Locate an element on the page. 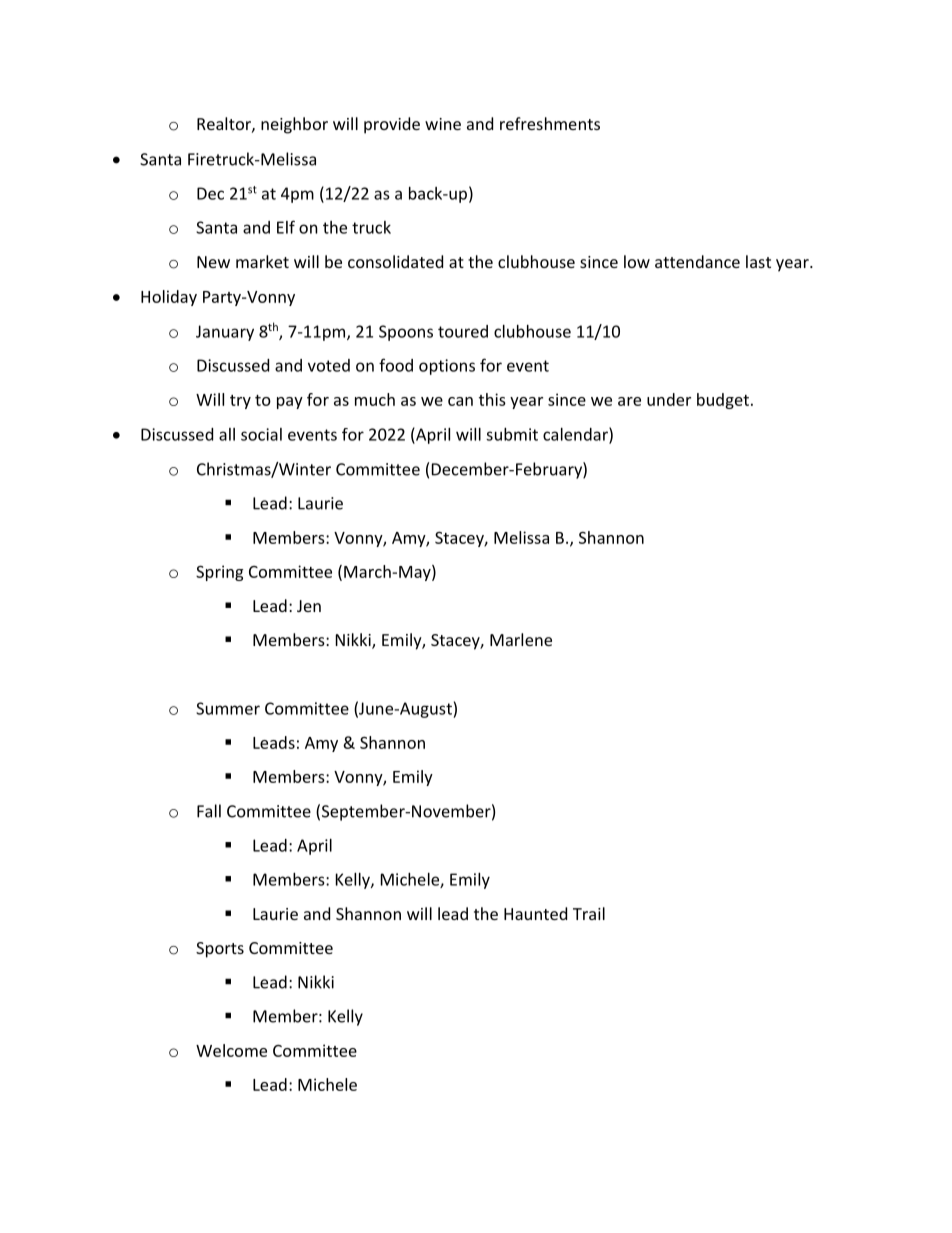 The height and width of the image is (1233, 952). Welcome is located at coordinates (231, 1050).
